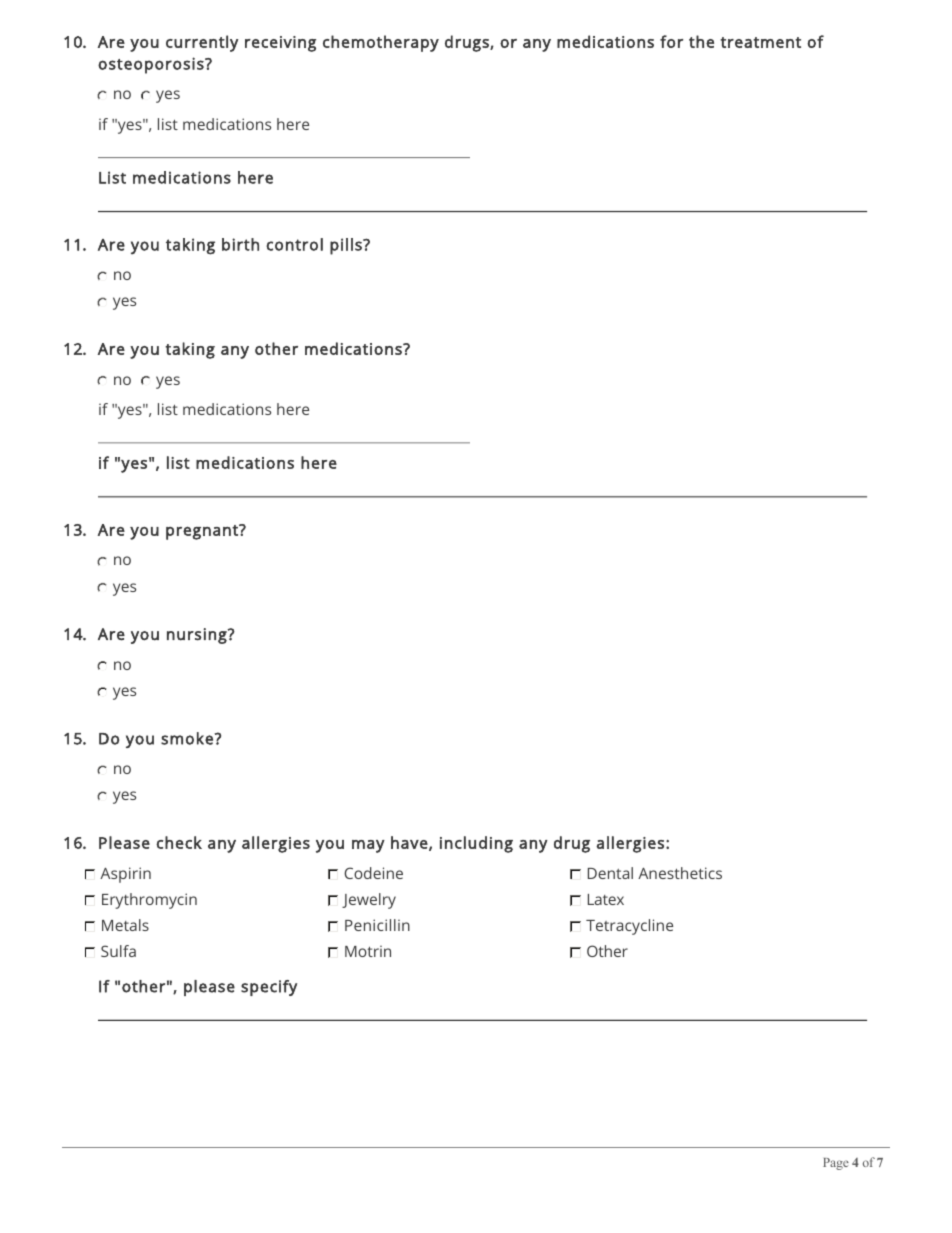 The width and height of the screenshot is (952, 1233). What do you see at coordinates (198, 636) in the screenshot?
I see `nursing` at bounding box center [198, 636].
